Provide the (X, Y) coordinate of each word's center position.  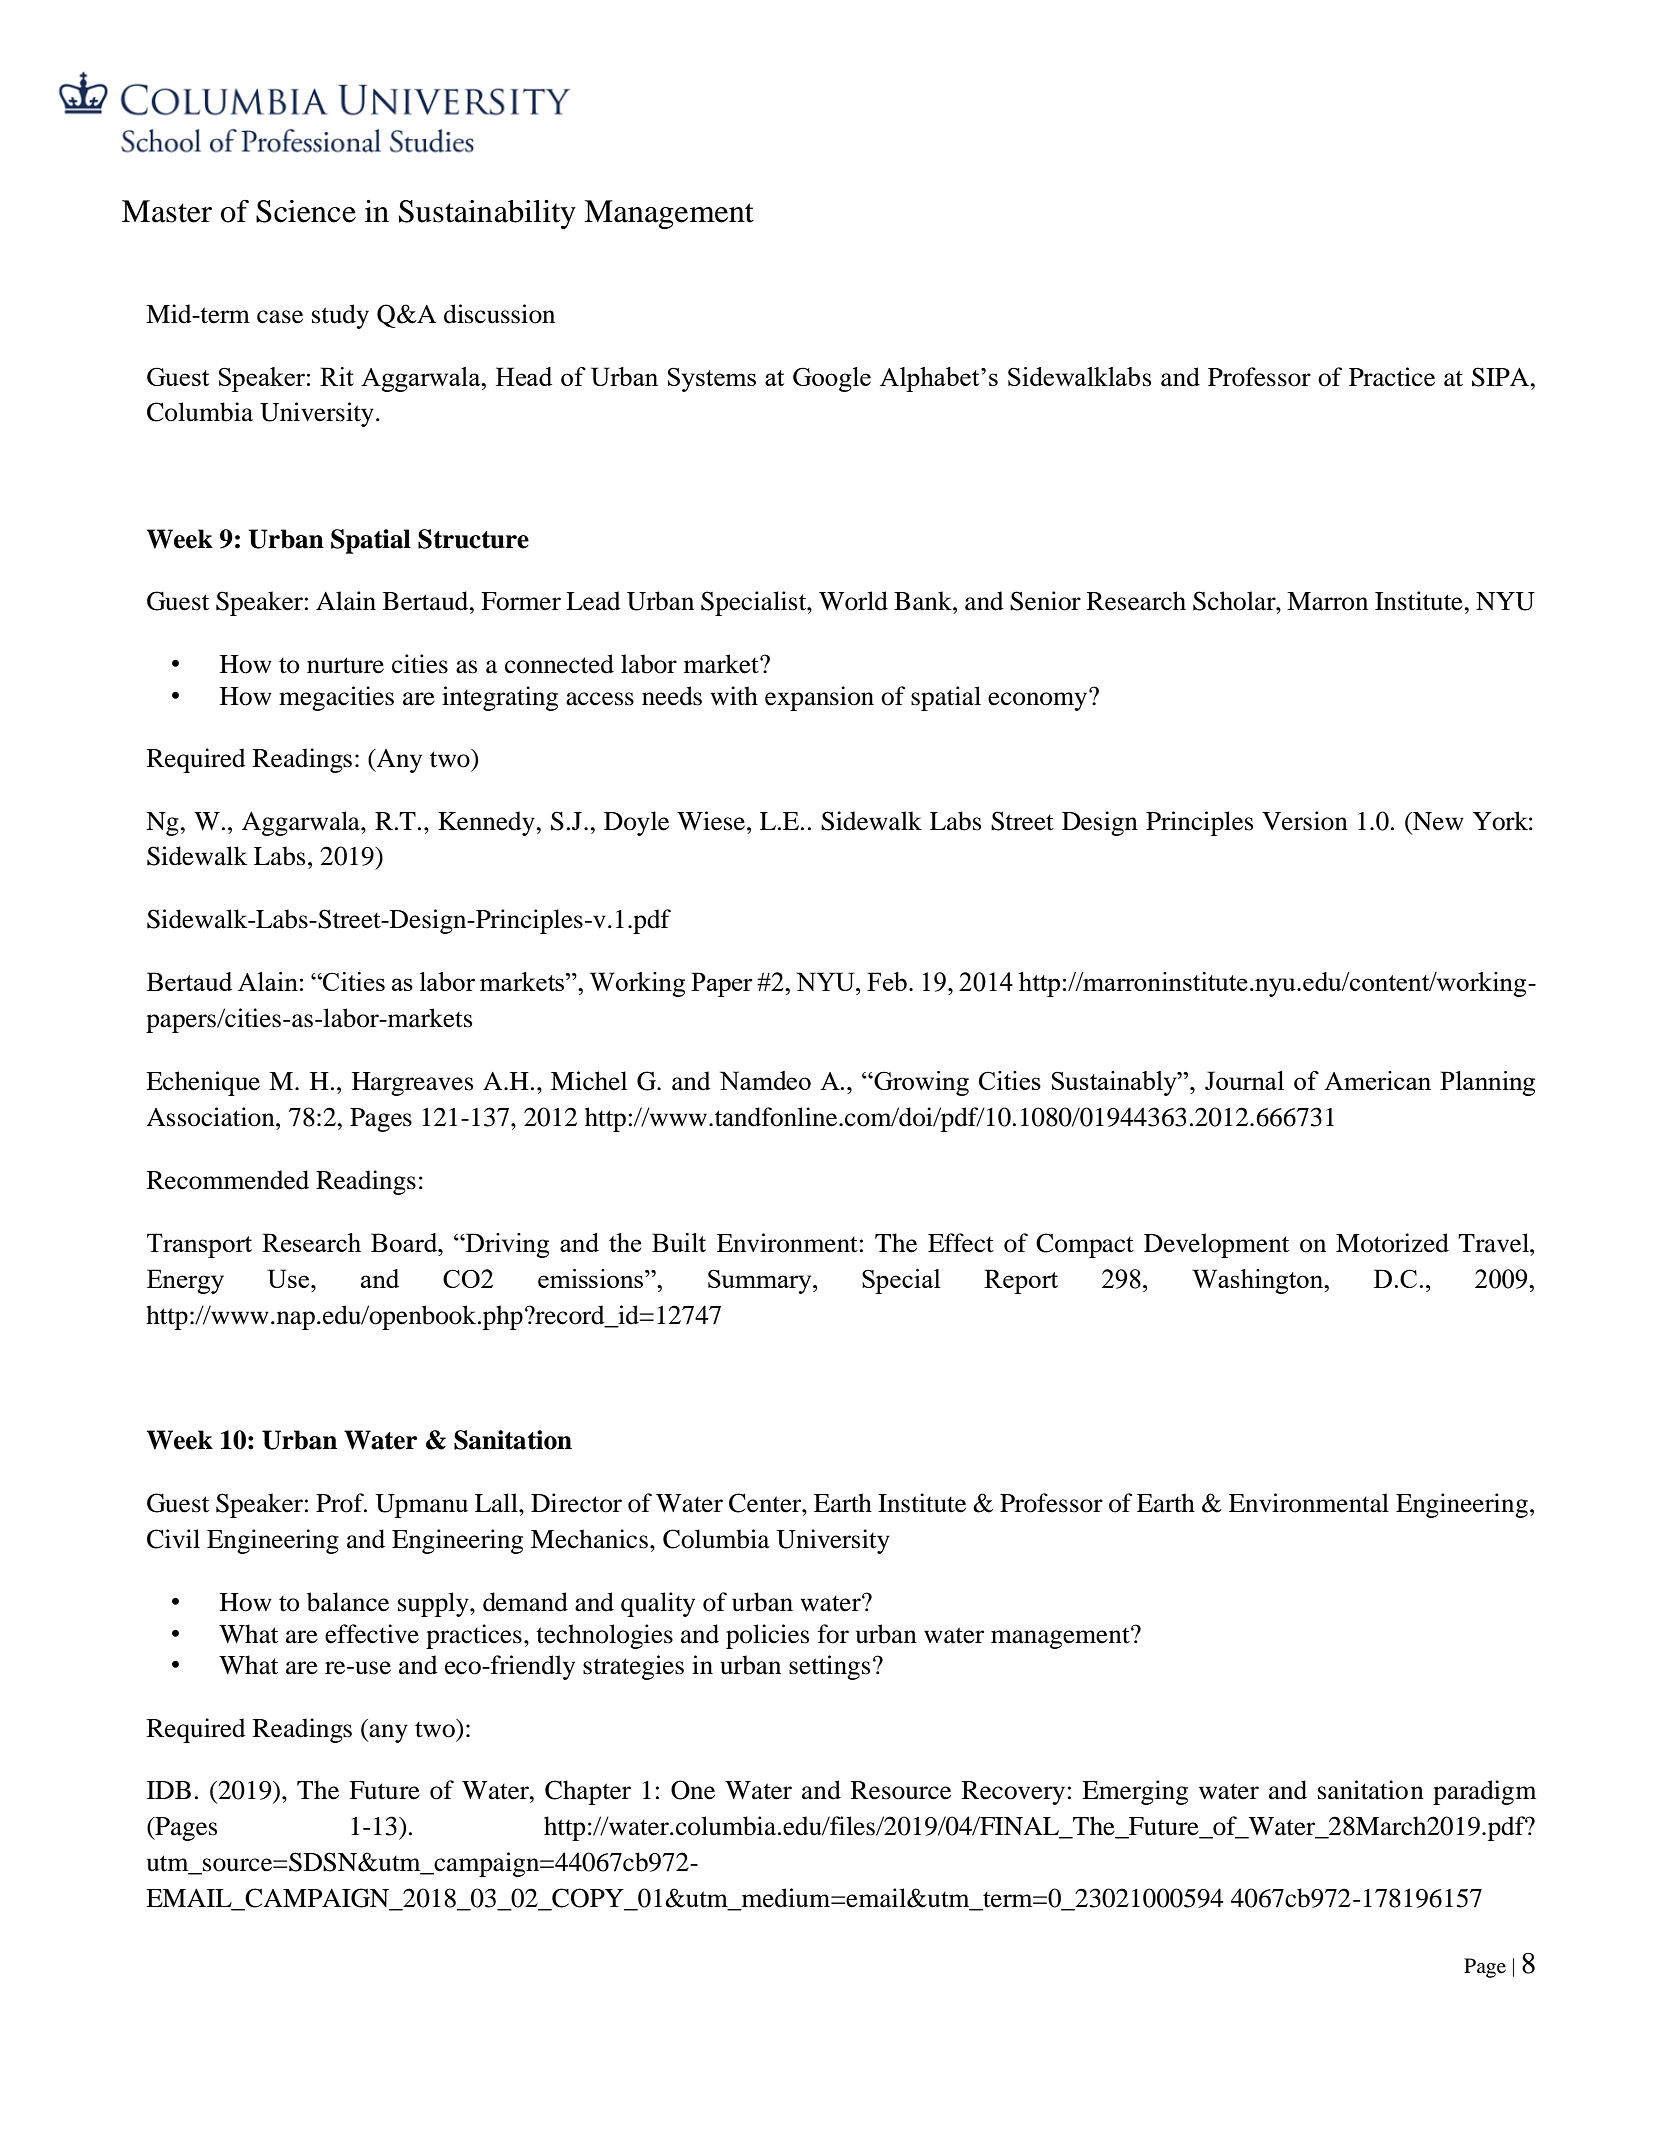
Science (306, 211)
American (1377, 1080)
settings (829, 1667)
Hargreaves (412, 1084)
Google (832, 379)
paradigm (1484, 1792)
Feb (887, 981)
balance (348, 1602)
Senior (1045, 601)
